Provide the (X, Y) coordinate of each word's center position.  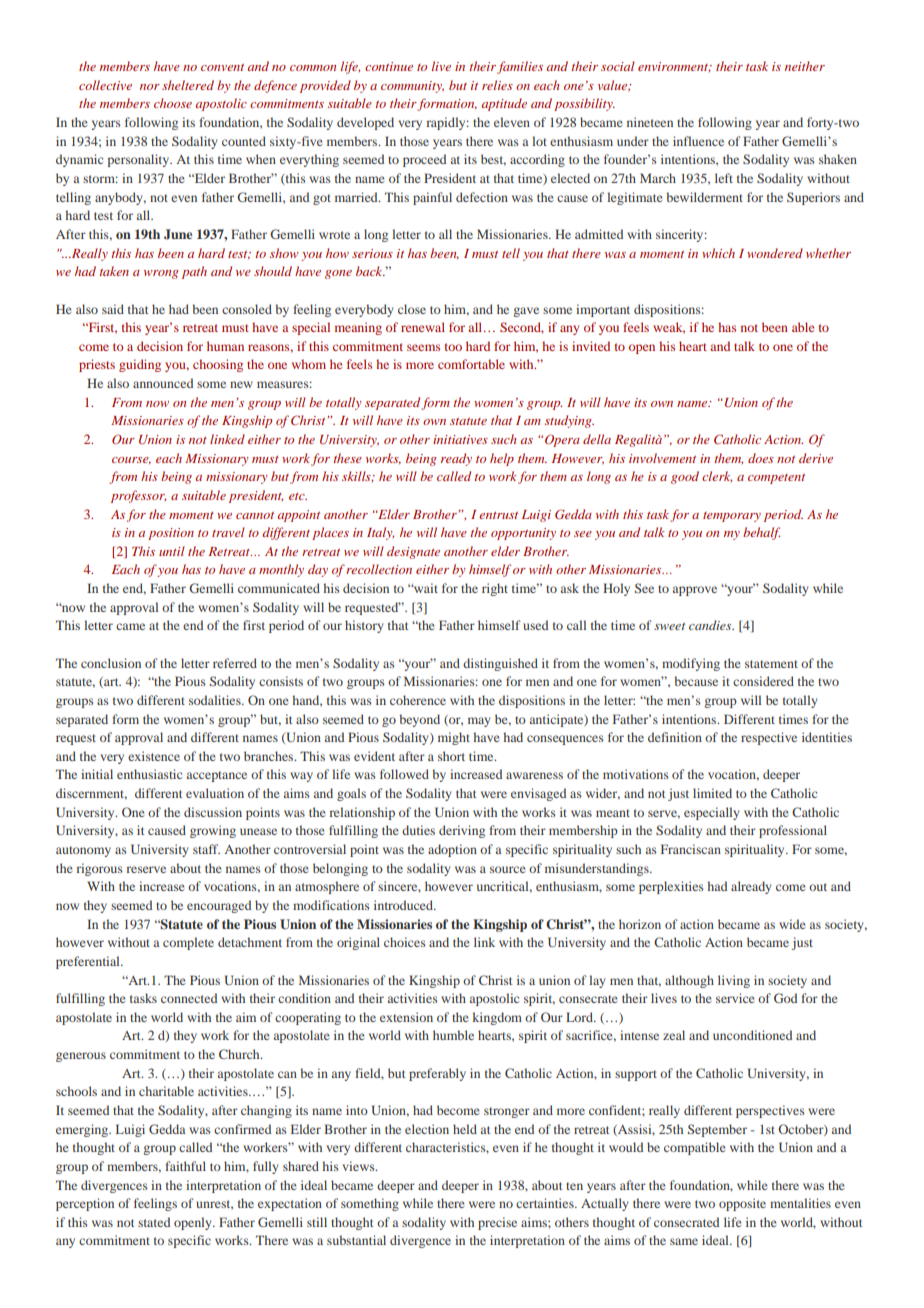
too (453, 347)
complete (188, 943)
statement (771, 664)
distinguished (500, 664)
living (734, 981)
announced (163, 383)
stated (154, 1222)
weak (669, 328)
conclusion (111, 663)
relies (497, 85)
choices (405, 942)
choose (173, 103)
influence (698, 141)
